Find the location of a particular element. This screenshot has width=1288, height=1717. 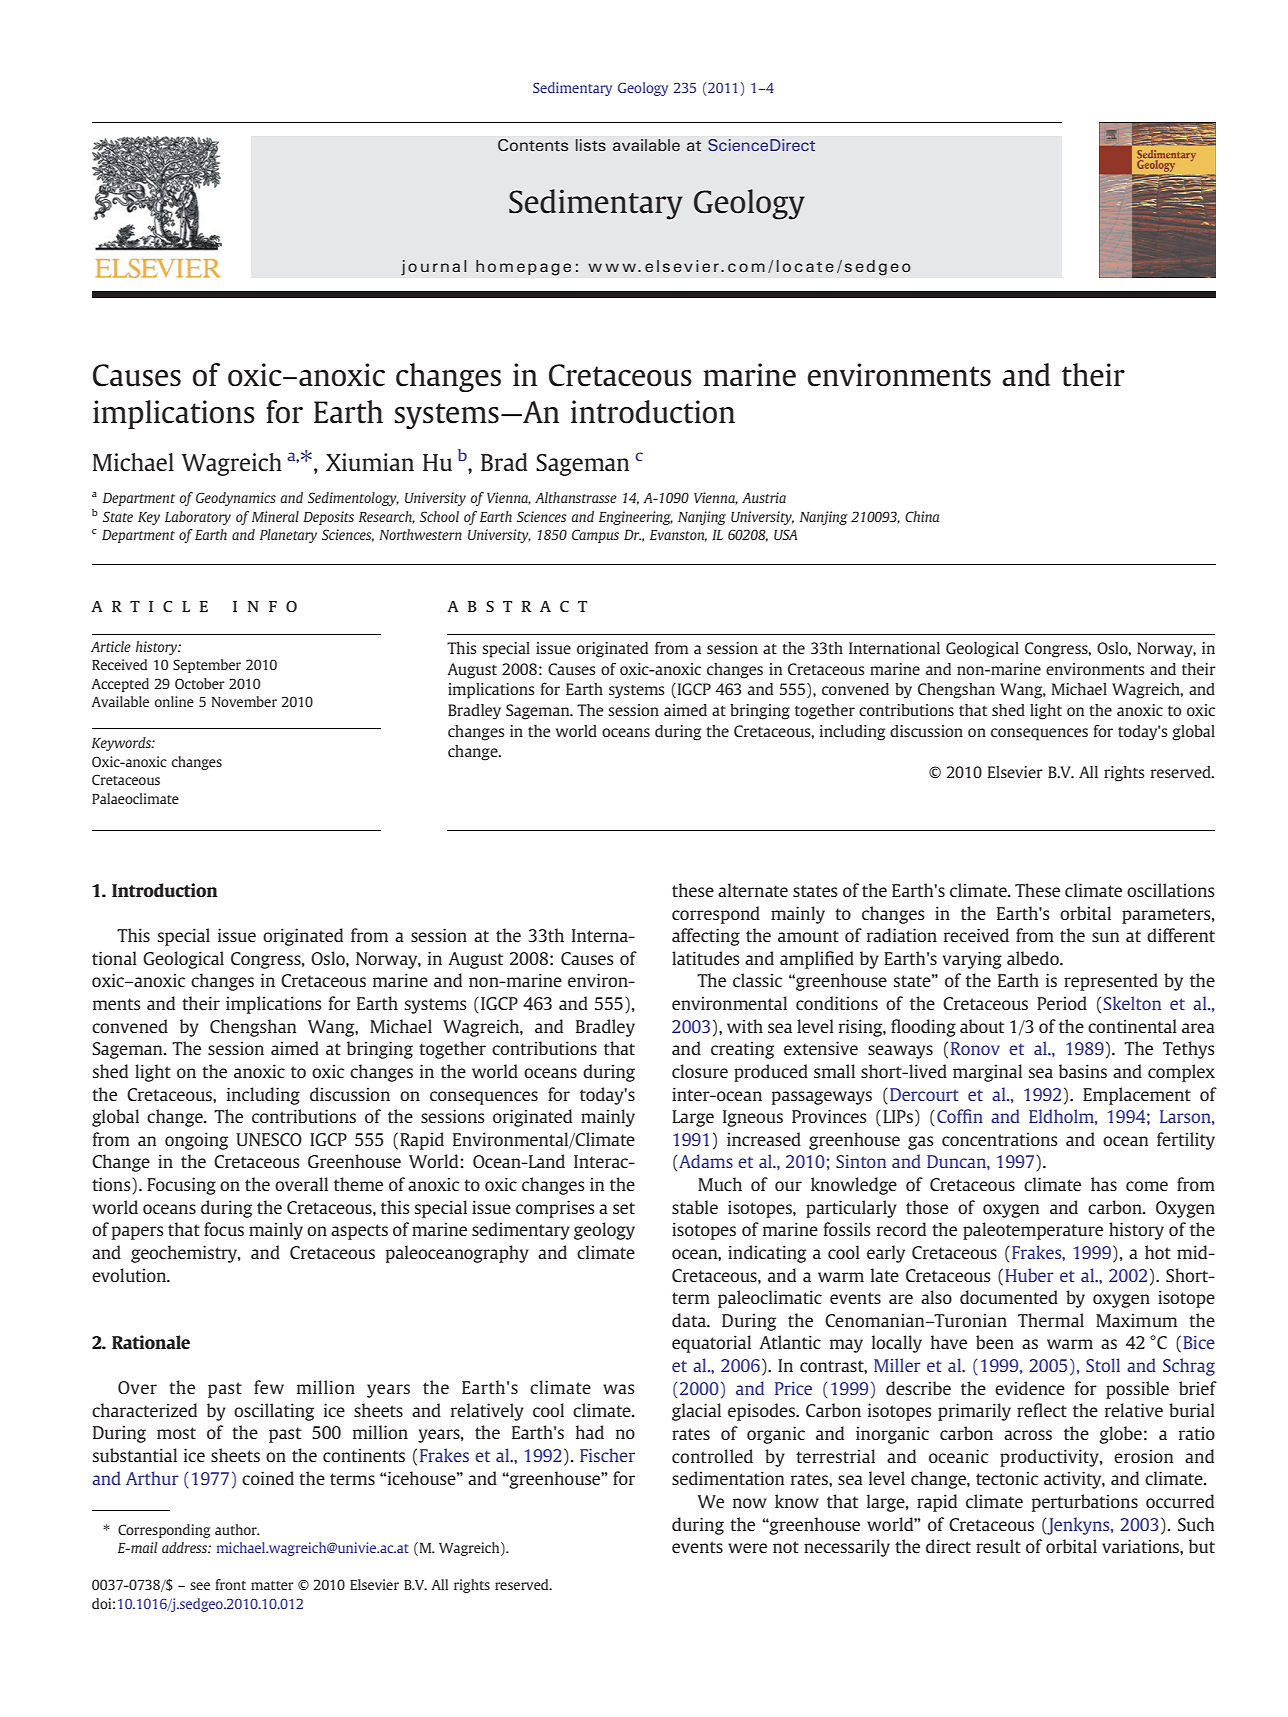

Contents is located at coordinates (533, 145).
